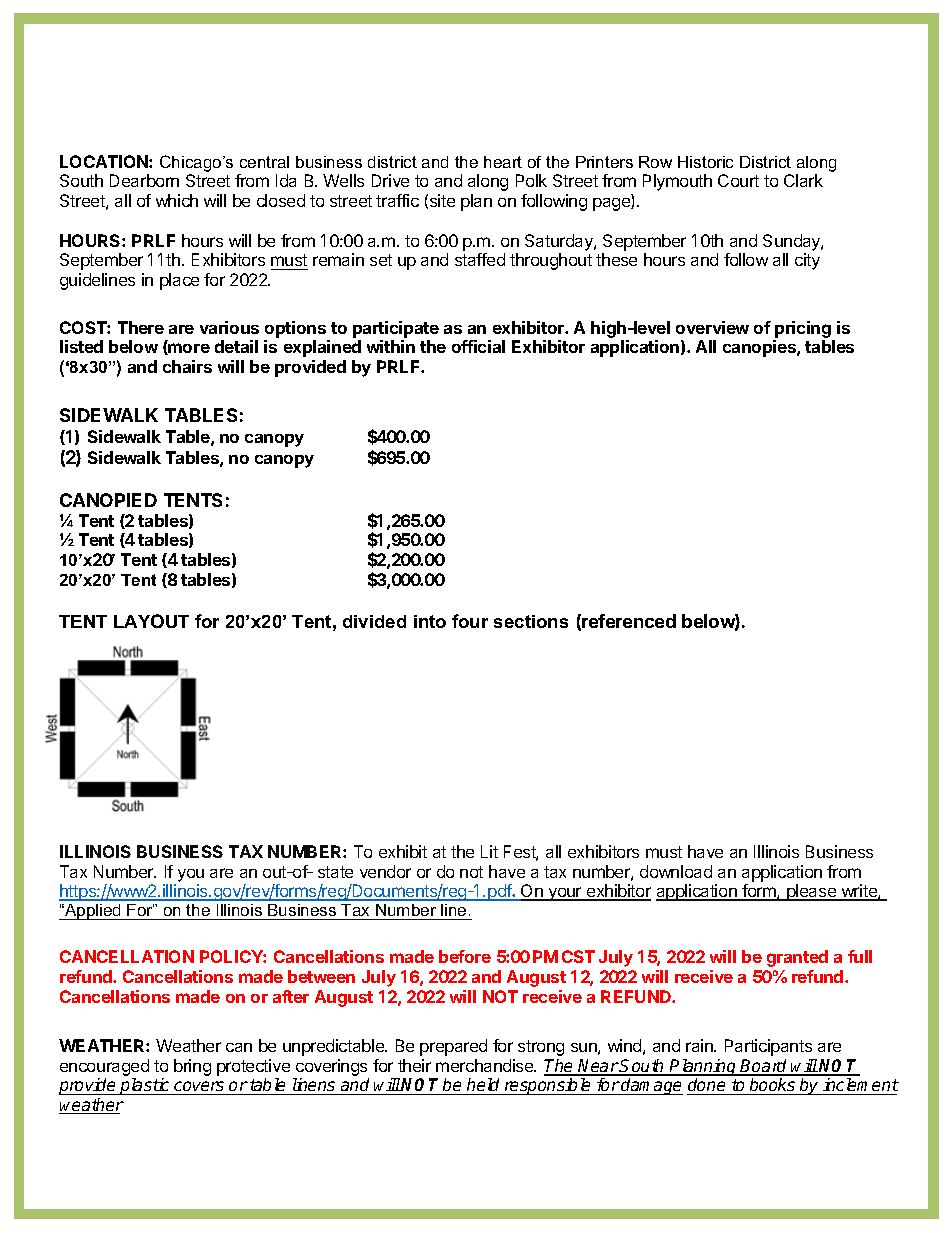  What do you see at coordinates (470, 621) in the screenshot?
I see `four` at bounding box center [470, 621].
